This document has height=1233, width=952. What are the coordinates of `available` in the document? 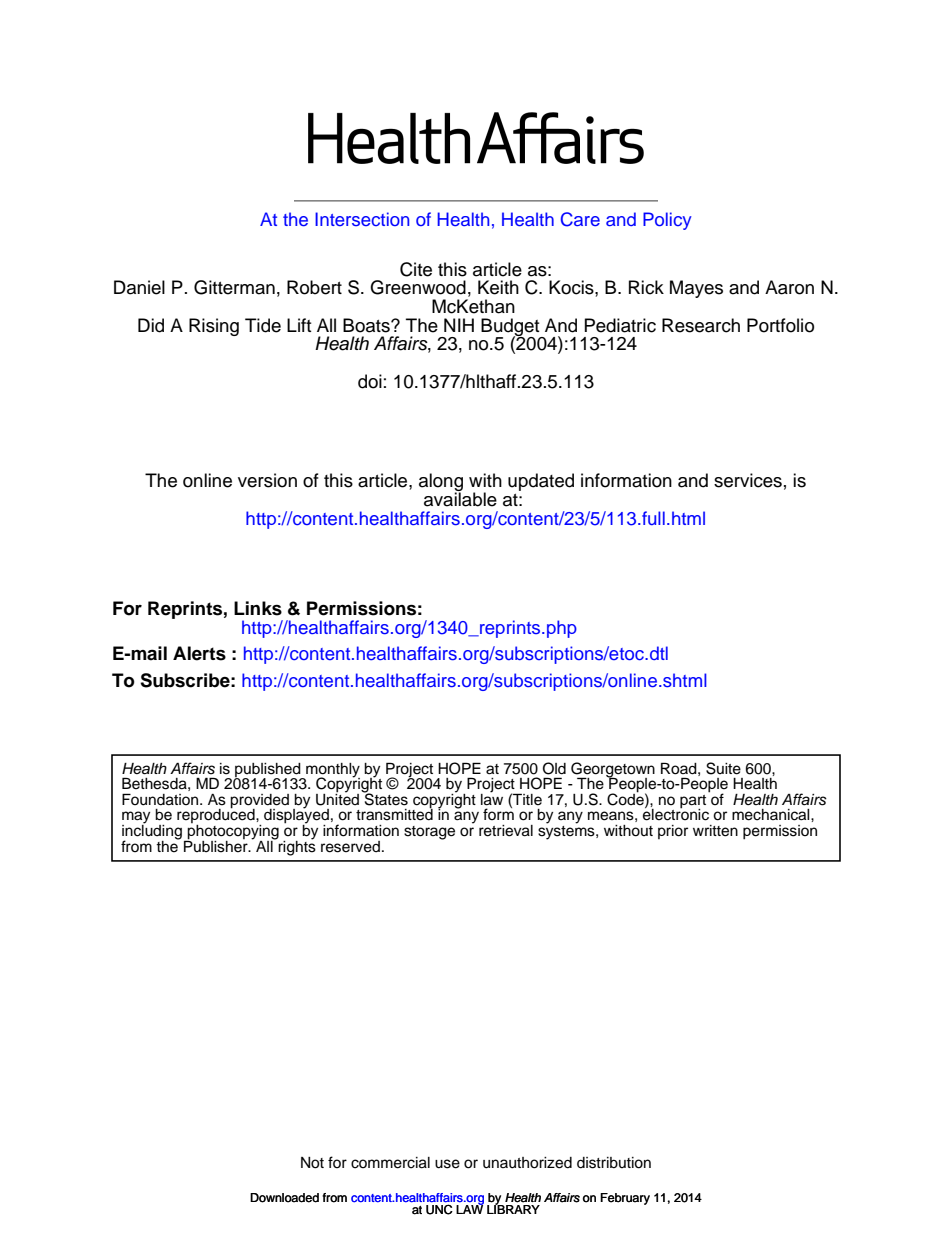 It's located at (460, 498).
